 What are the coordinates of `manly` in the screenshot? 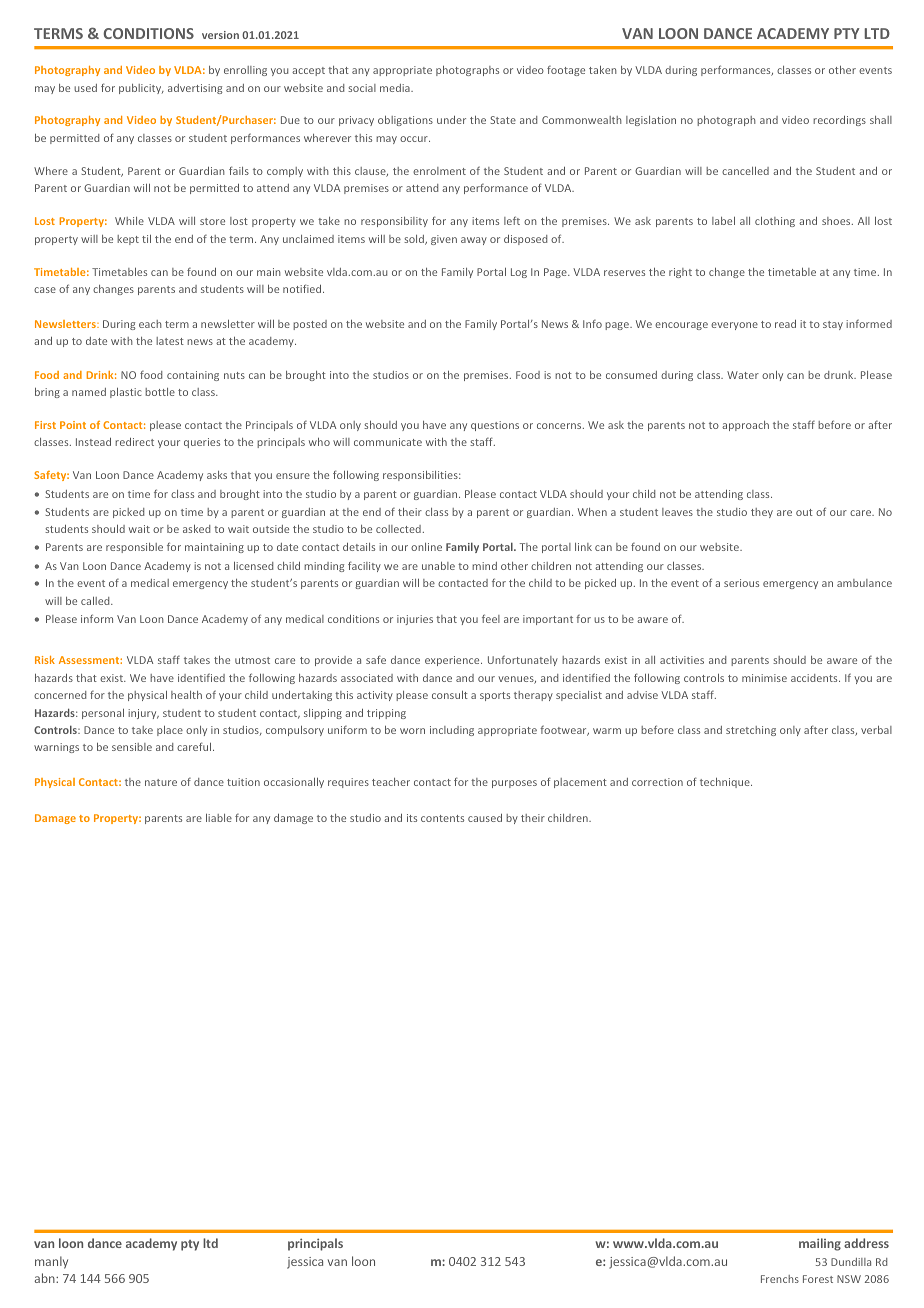 It's located at (51, 1262).
